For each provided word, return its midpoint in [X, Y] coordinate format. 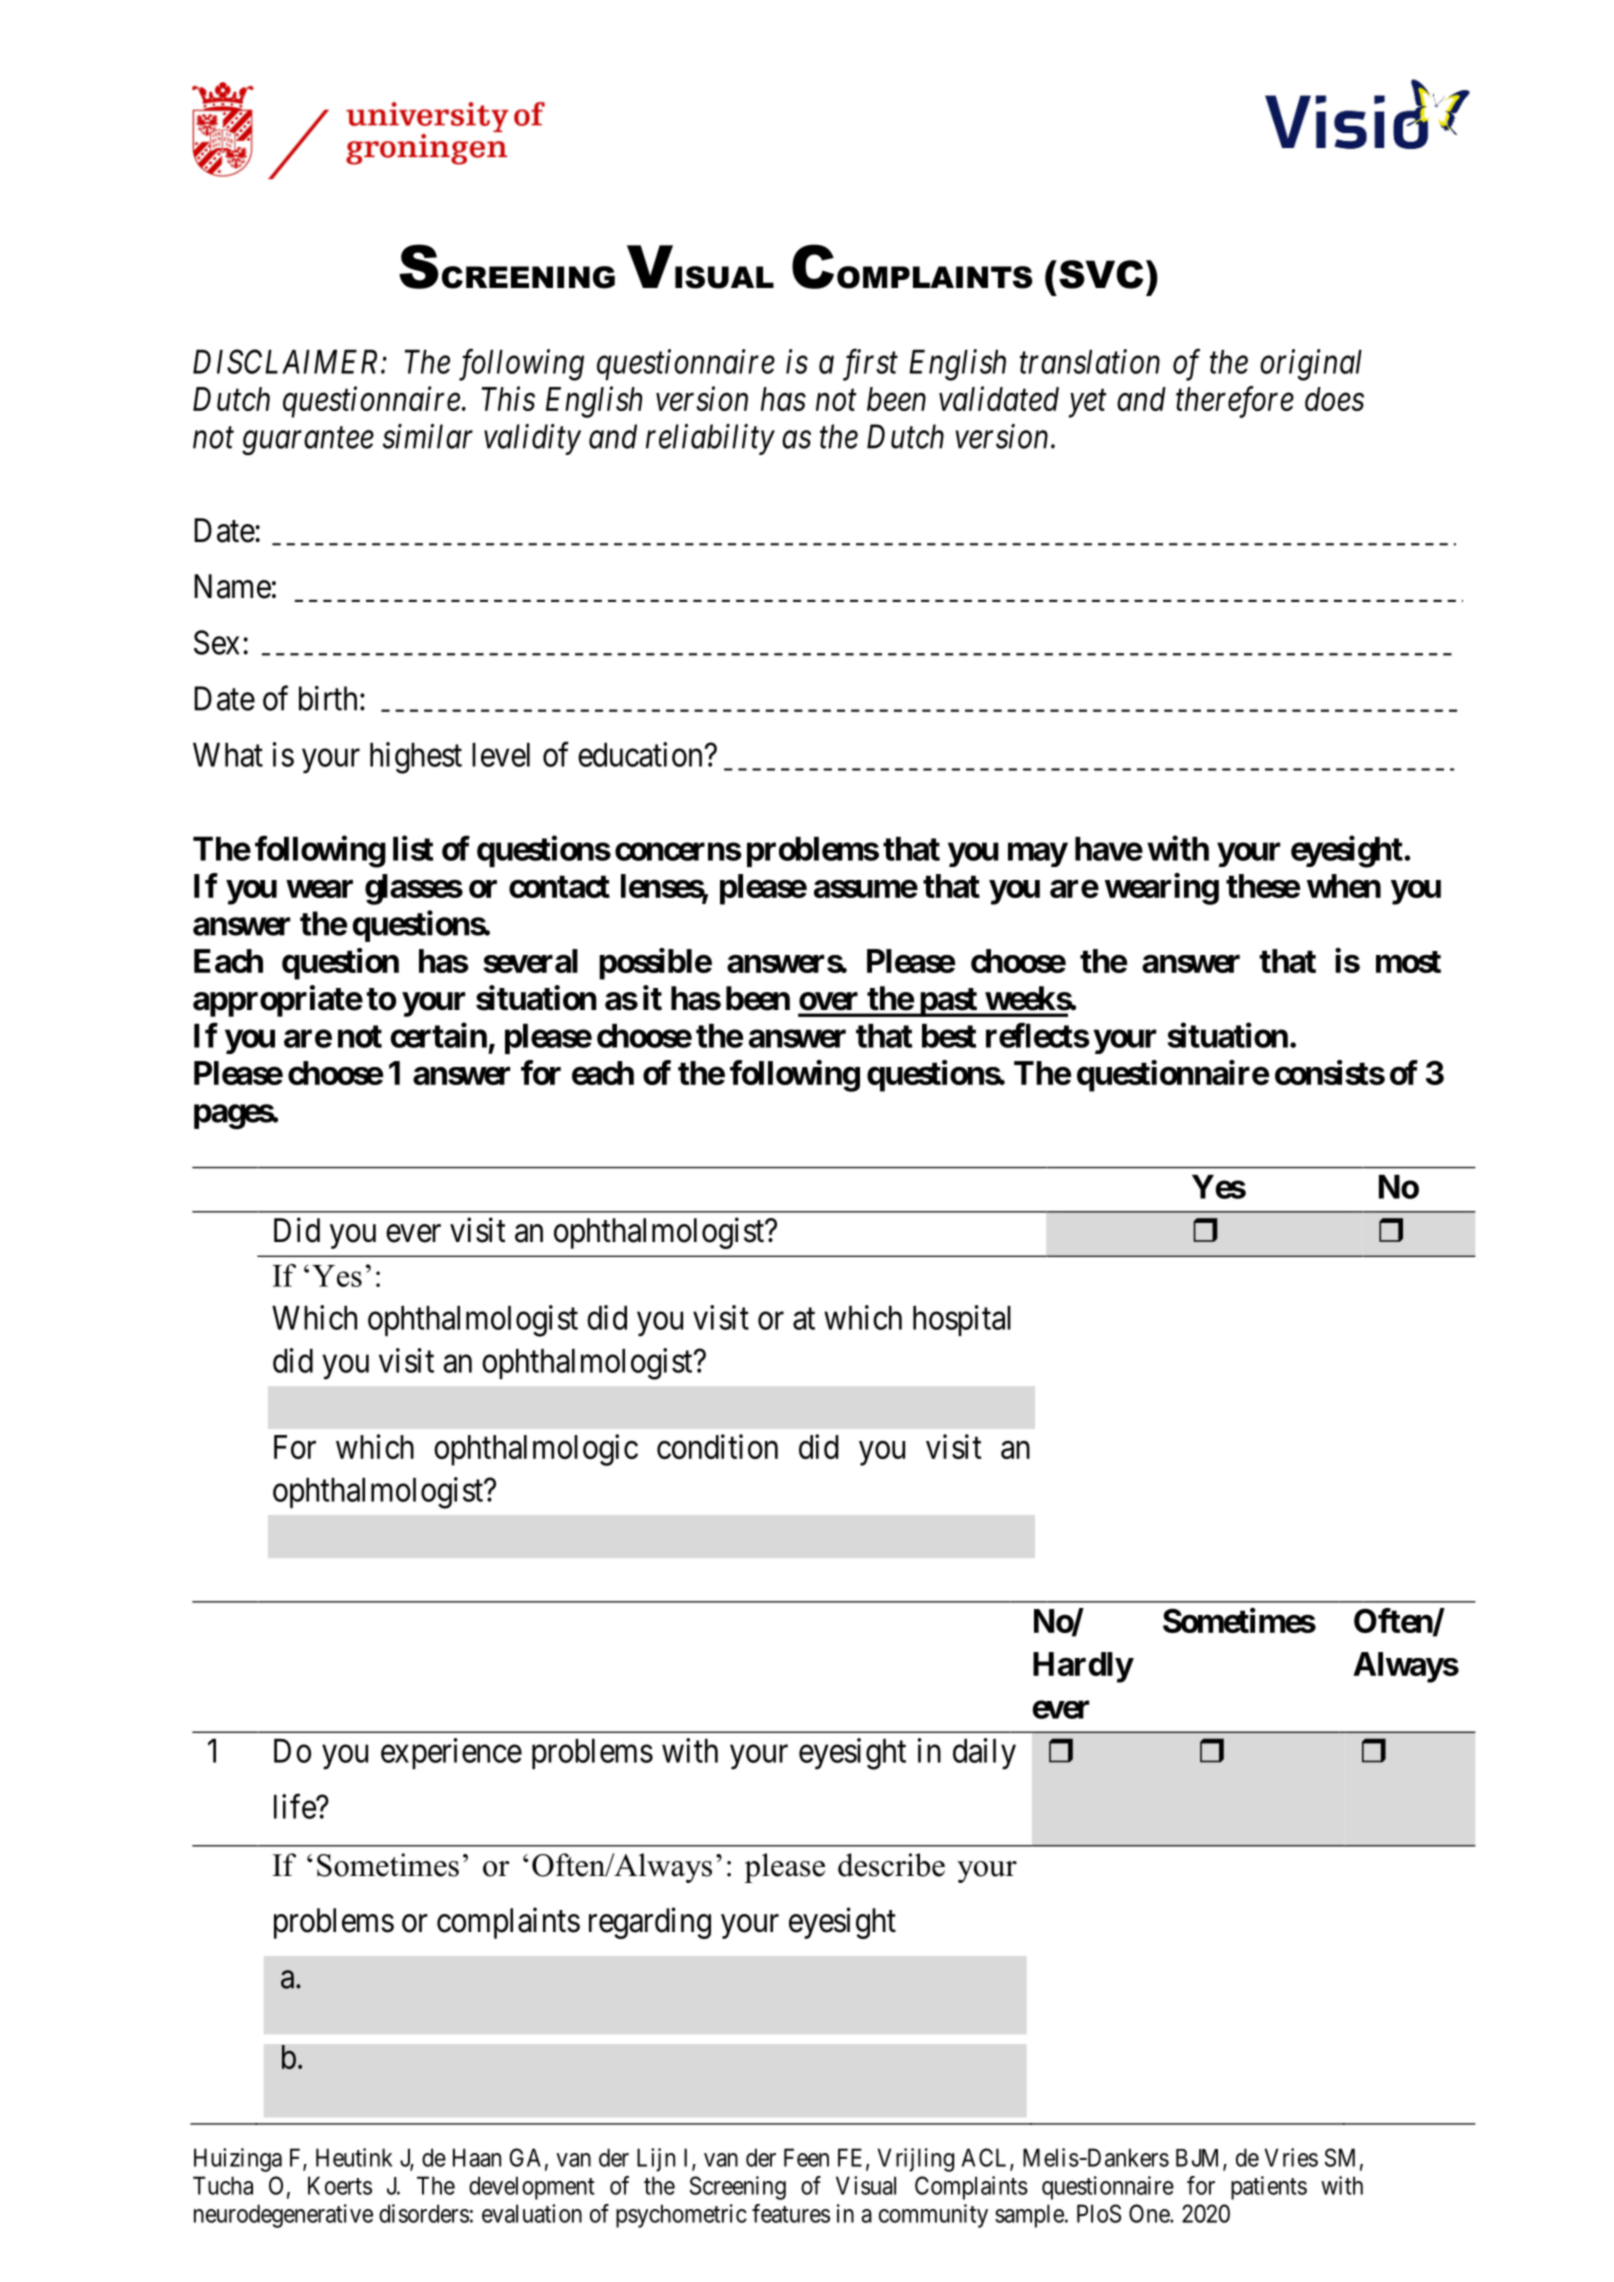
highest [416, 758]
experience [451, 1753]
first [870, 365]
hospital [962, 1320]
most [1408, 962]
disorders [424, 2213]
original [1311, 365]
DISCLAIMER [287, 361]
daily [984, 1754]
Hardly [1083, 1667]
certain [438, 1035]
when [1344, 886]
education [641, 754]
